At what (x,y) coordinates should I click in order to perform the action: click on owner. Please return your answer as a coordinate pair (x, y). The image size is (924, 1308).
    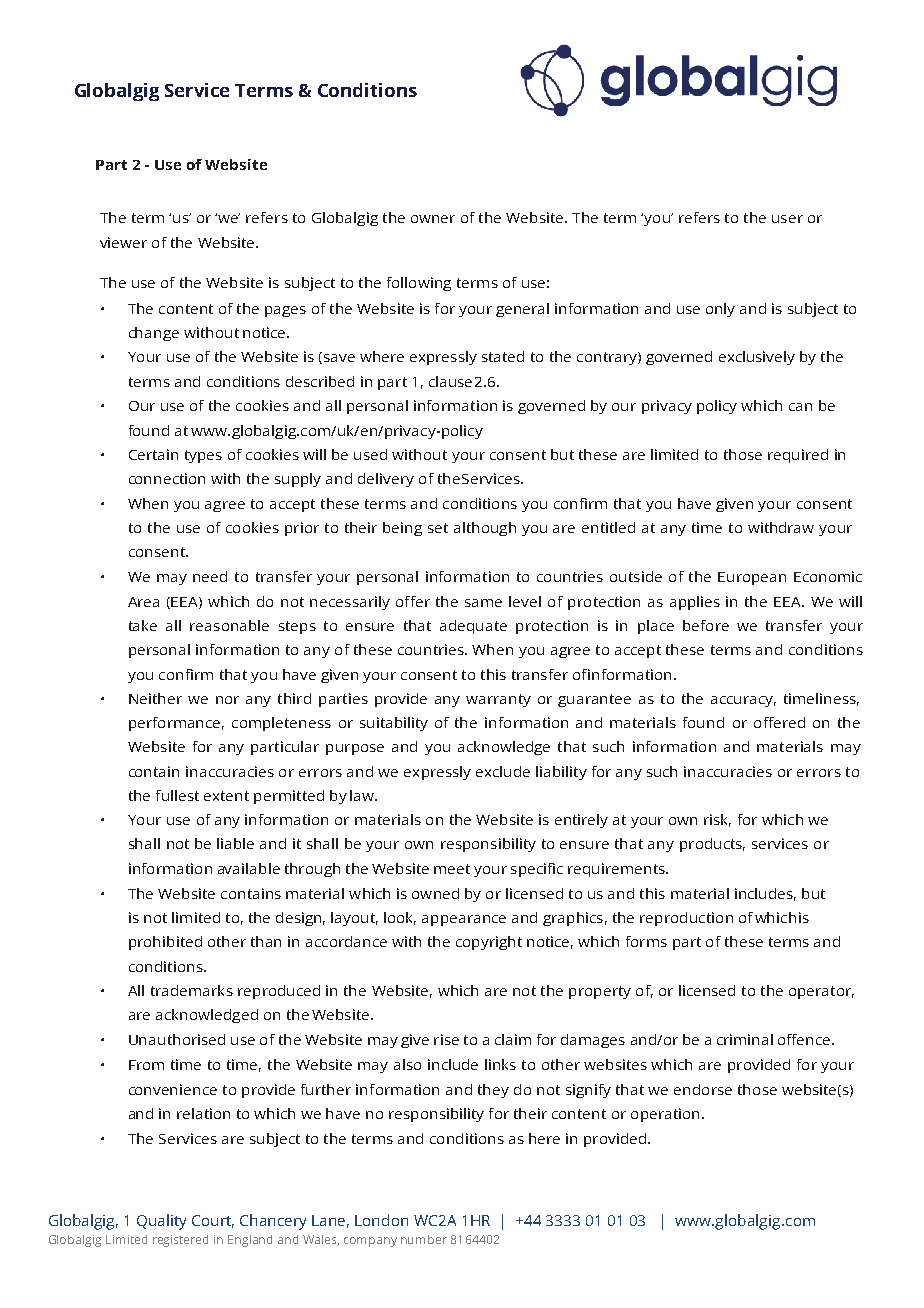
    Looking at the image, I should click on (433, 219).
